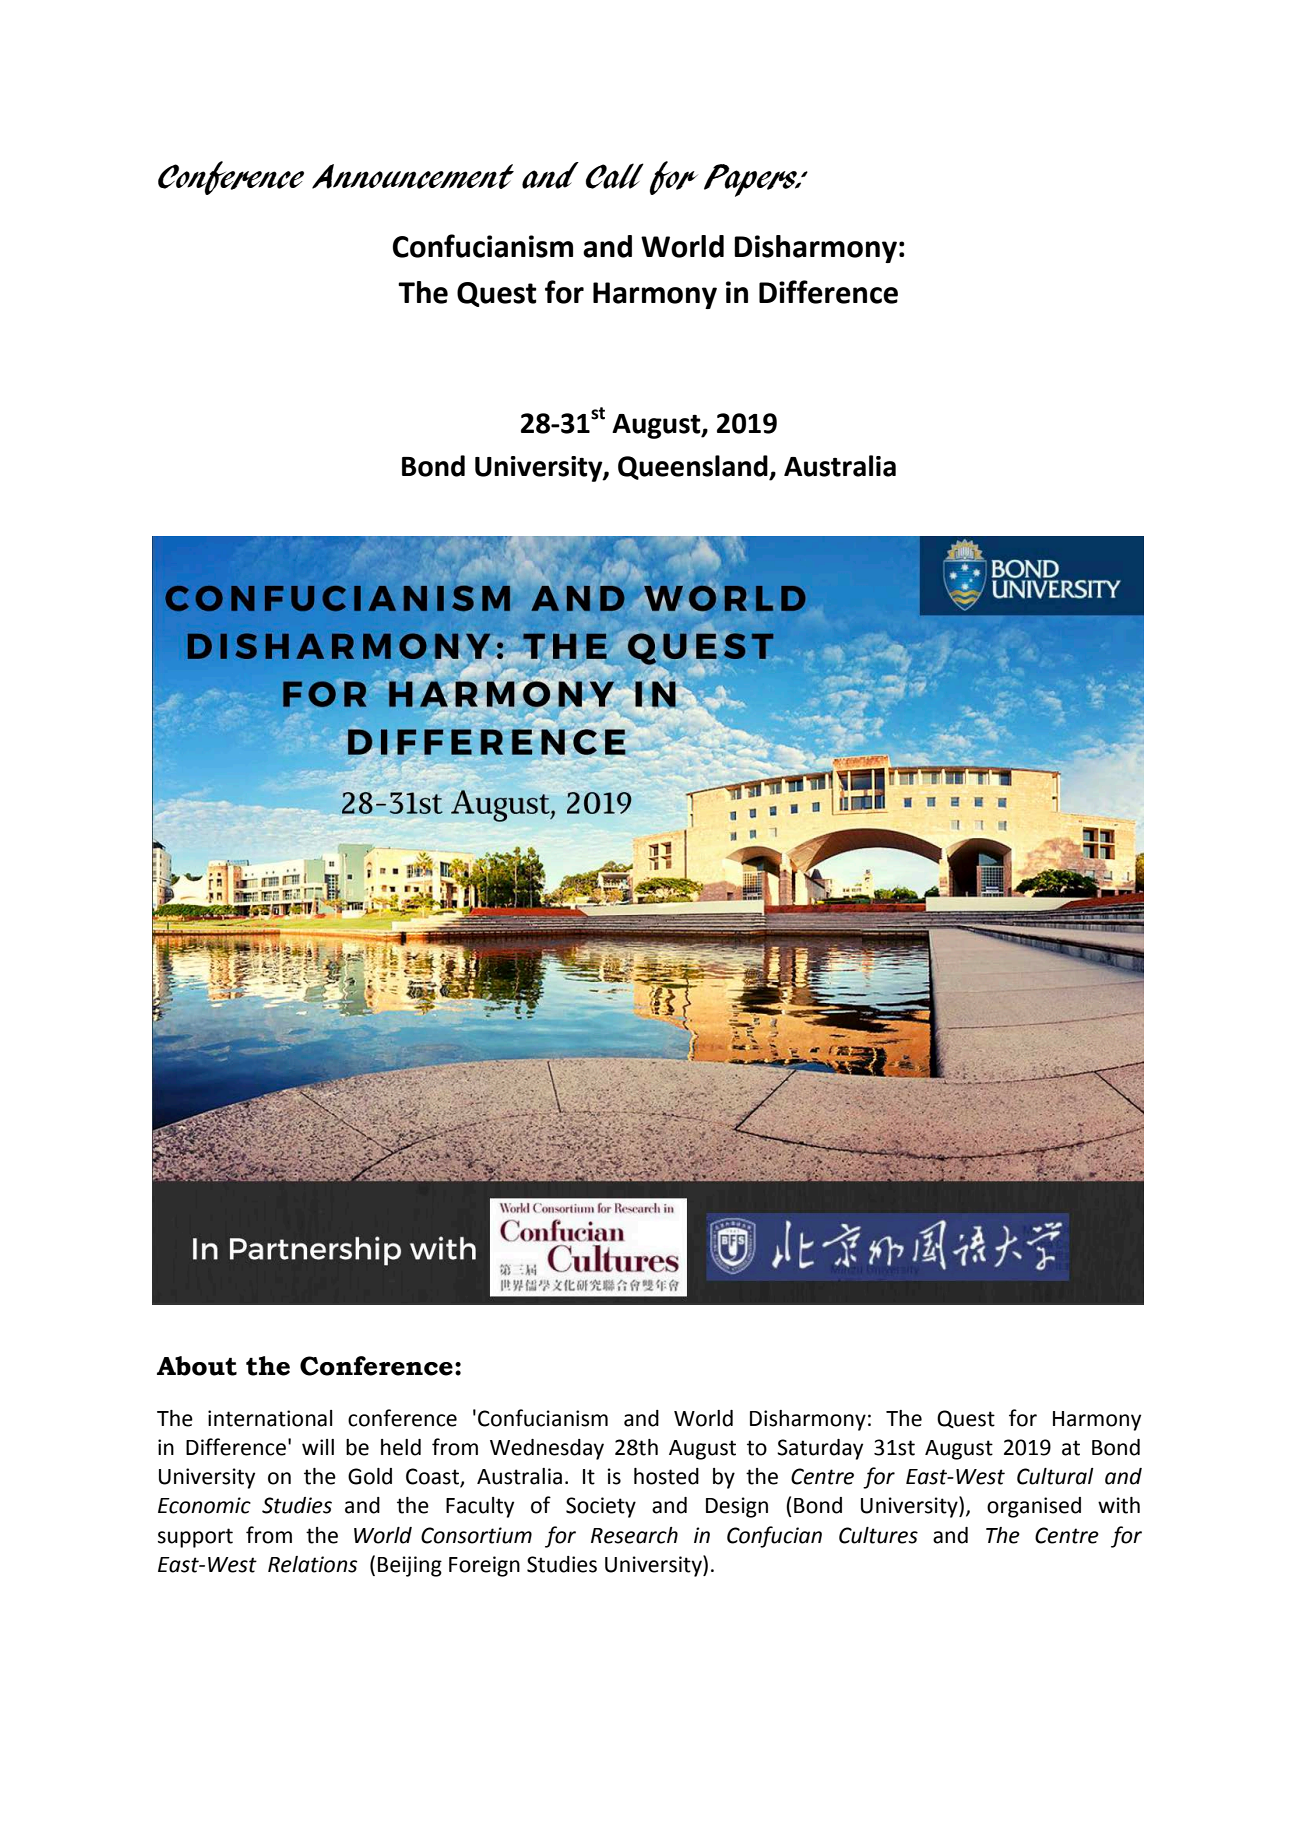  What do you see at coordinates (1034, 1507) in the image?
I see `organised` at bounding box center [1034, 1507].
